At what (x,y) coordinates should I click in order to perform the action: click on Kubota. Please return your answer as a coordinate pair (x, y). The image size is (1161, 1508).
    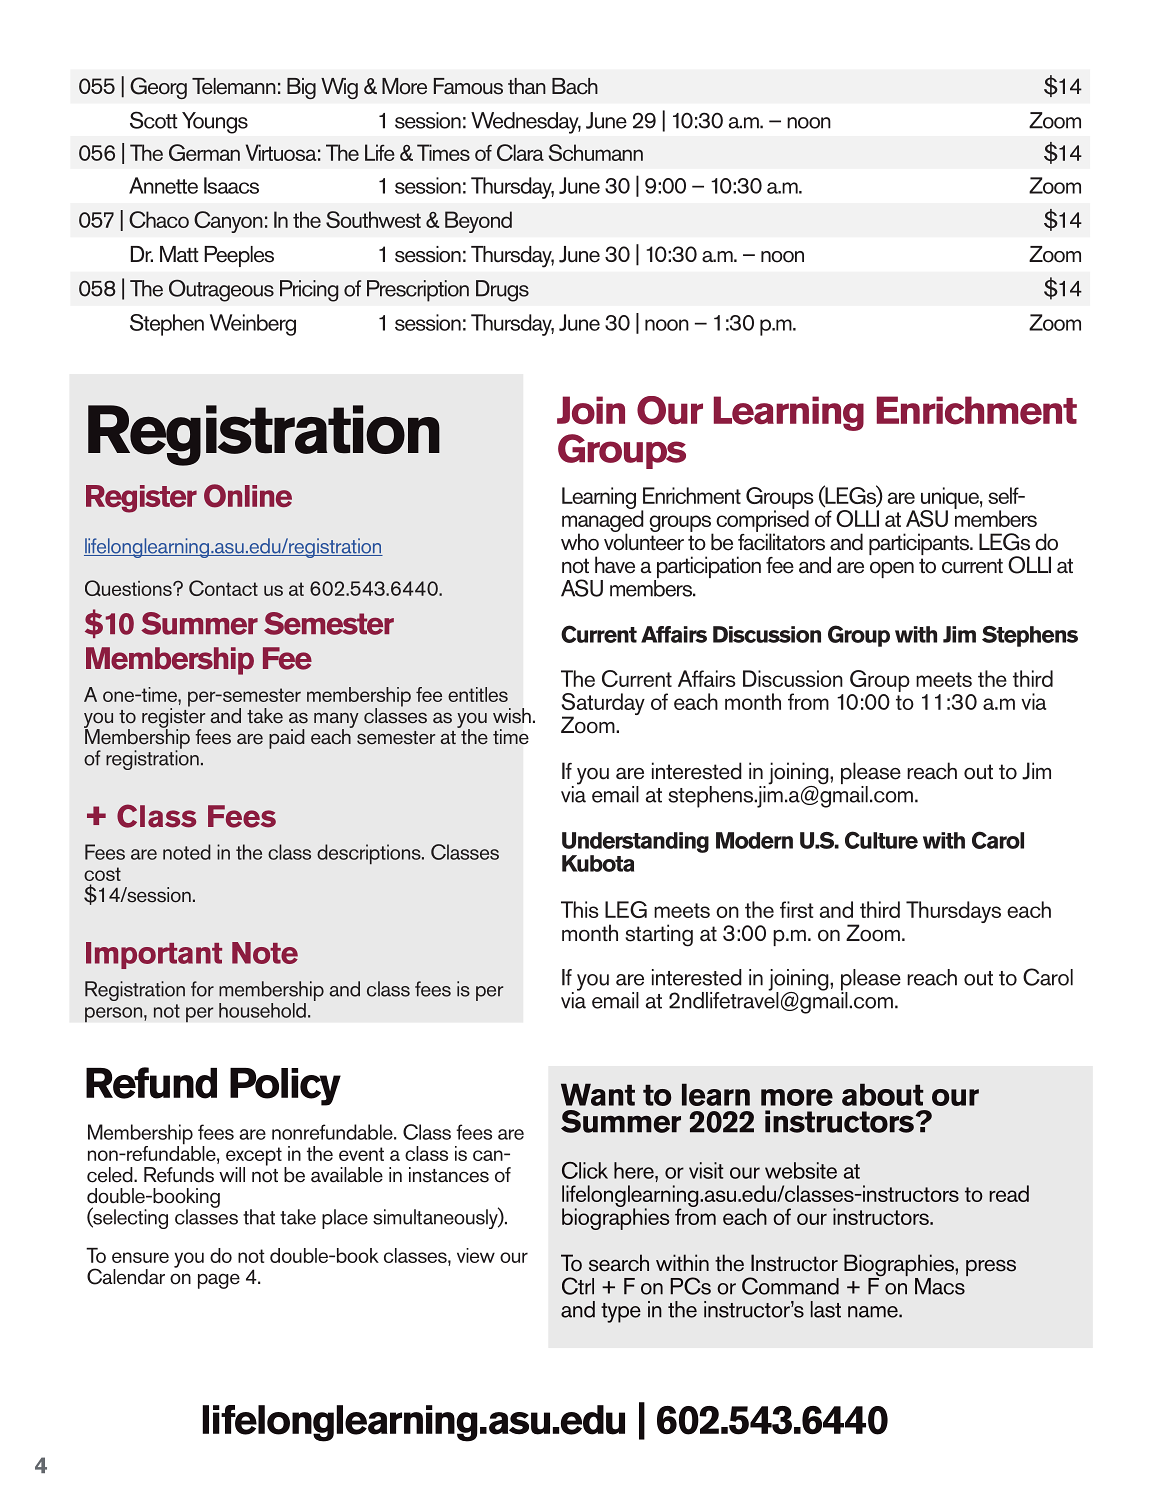
    Looking at the image, I should click on (598, 863).
